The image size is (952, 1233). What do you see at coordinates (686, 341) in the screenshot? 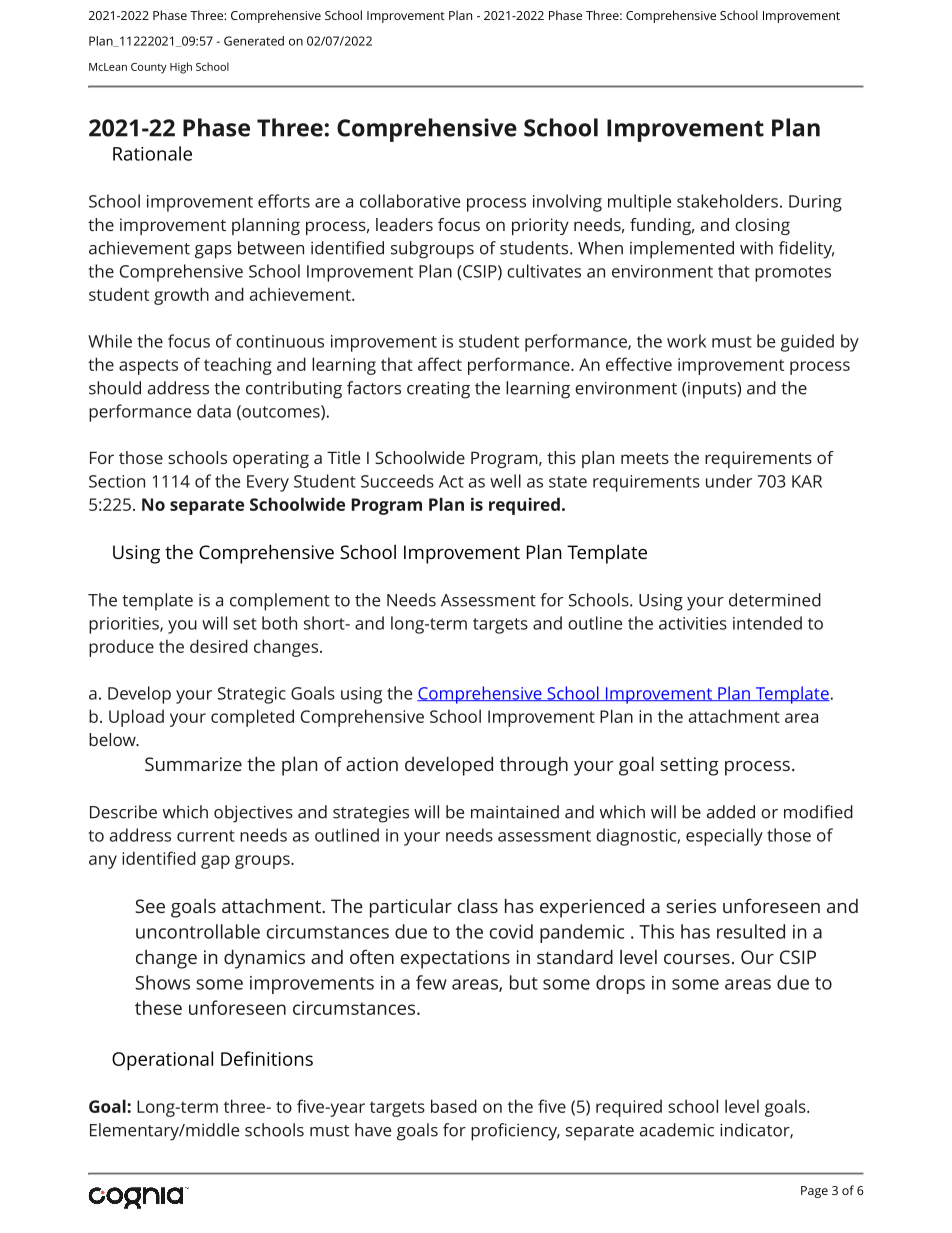
I see `work` at bounding box center [686, 341].
